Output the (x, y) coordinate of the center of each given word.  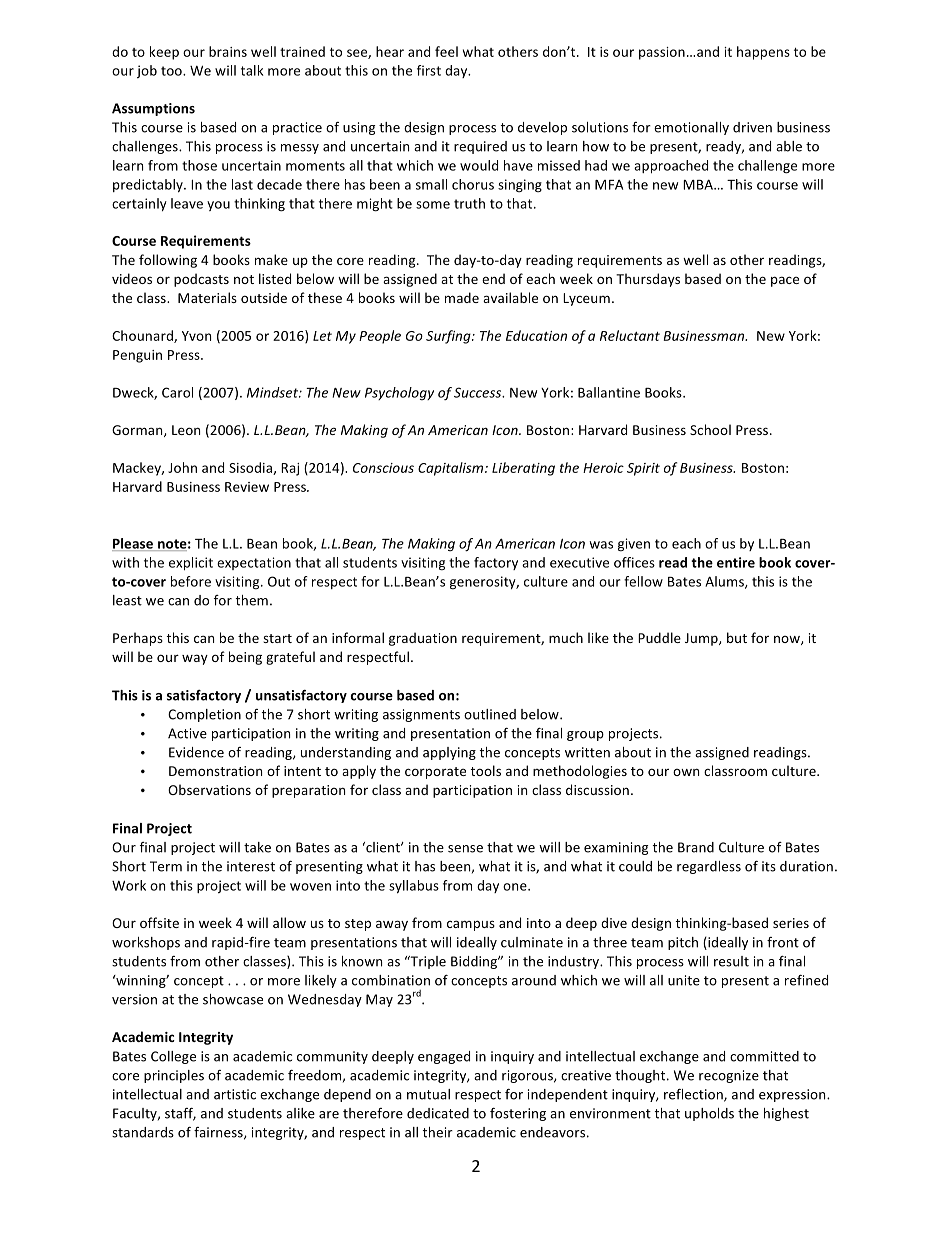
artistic (235, 1094)
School (710, 429)
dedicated (438, 1113)
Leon (186, 430)
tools (486, 770)
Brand (696, 847)
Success (479, 392)
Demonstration (215, 771)
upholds (709, 1114)
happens (763, 53)
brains (228, 51)
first (429, 70)
